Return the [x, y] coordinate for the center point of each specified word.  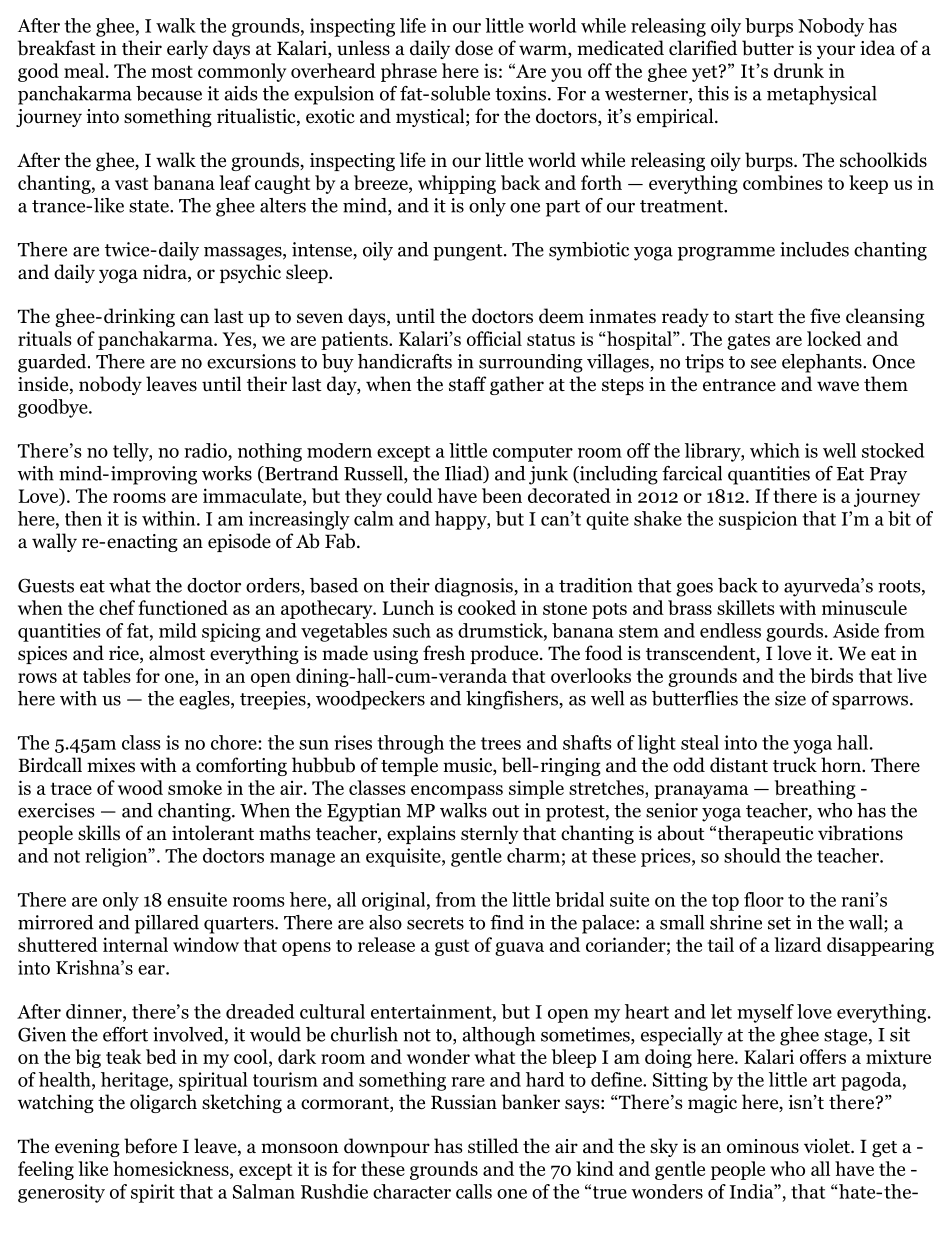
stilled [493, 1146]
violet [828, 1146]
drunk [799, 70]
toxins [522, 93]
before [150, 1146]
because [169, 93]
